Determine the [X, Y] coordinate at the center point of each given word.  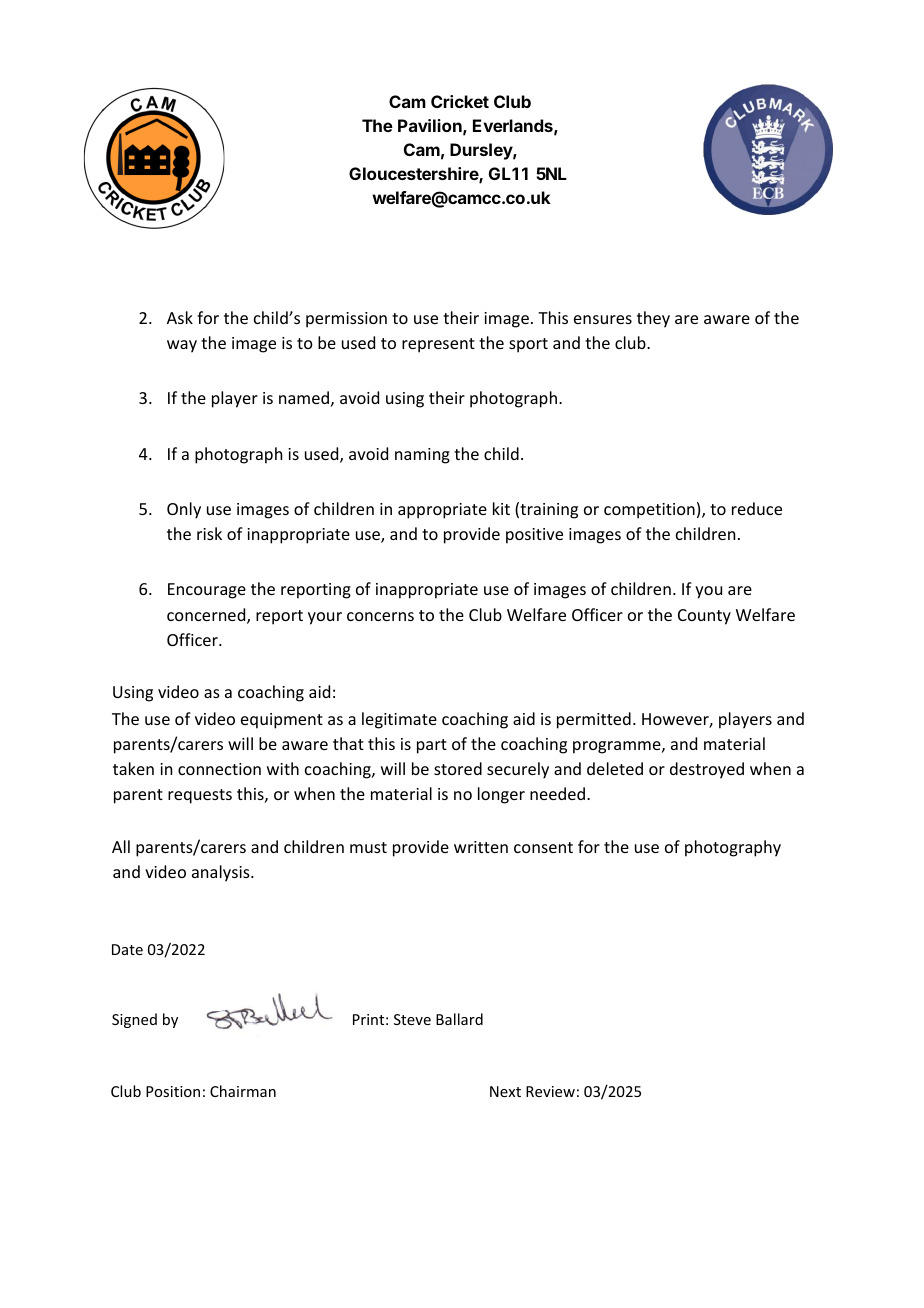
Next [505, 1091]
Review [550, 1091]
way [182, 346]
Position [173, 1091]
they [653, 319]
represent [438, 345]
